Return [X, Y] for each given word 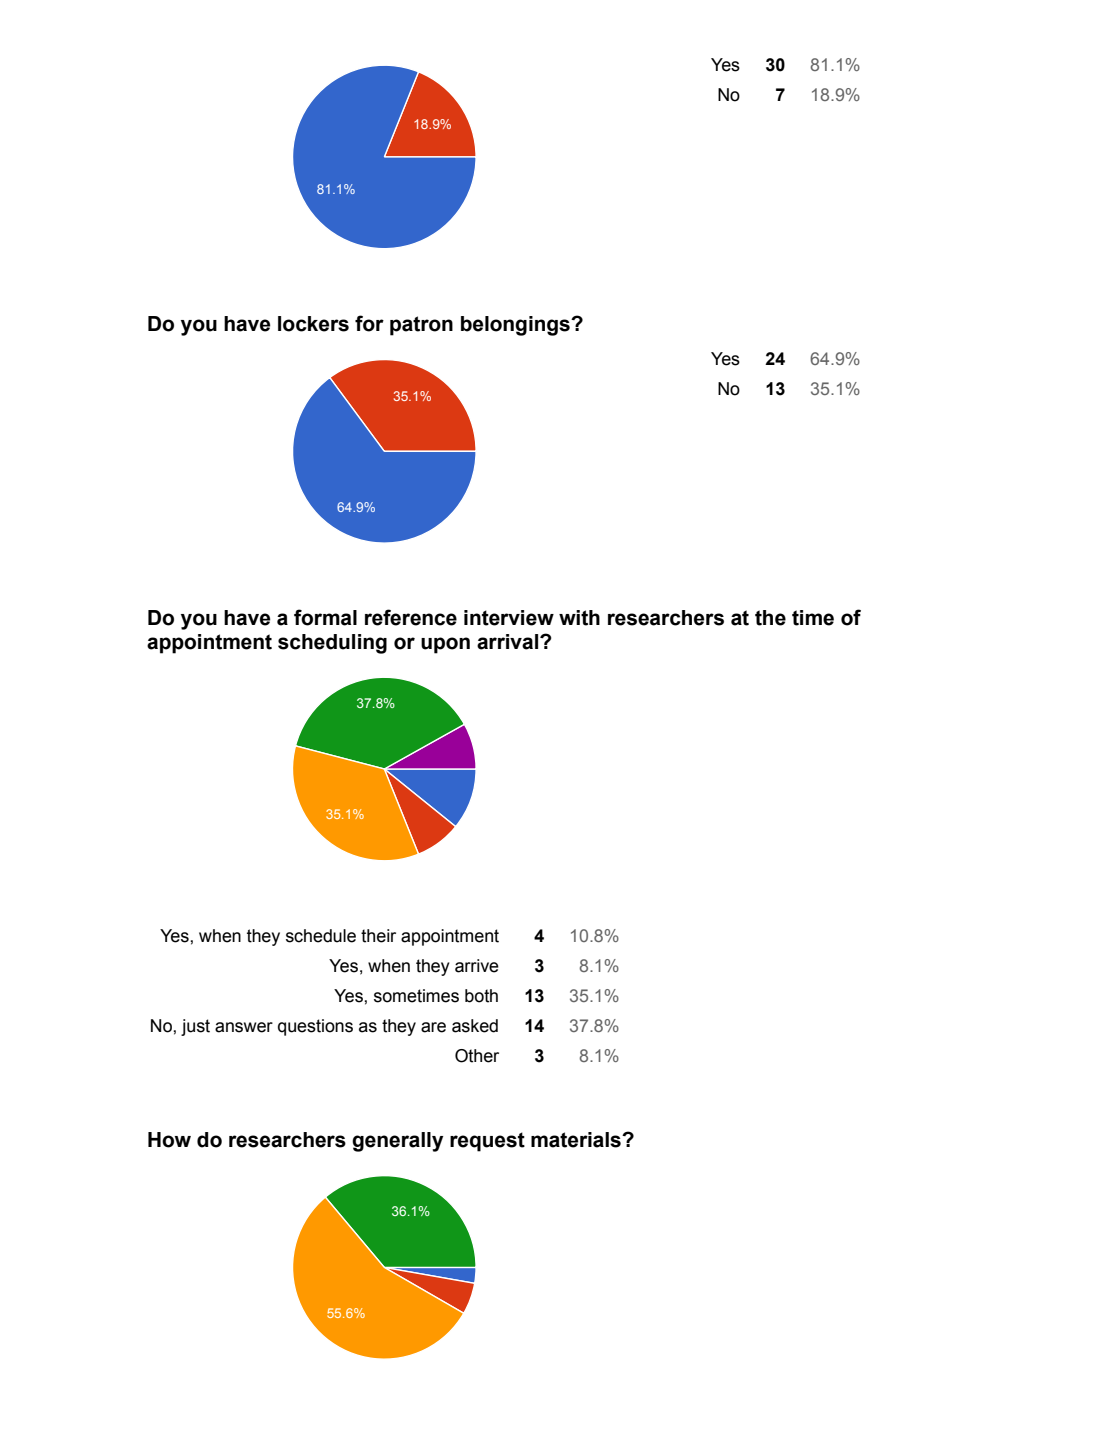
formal [325, 617]
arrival [509, 642]
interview [509, 618]
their [378, 936]
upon [445, 645]
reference [411, 617]
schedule [321, 936]
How [169, 1140]
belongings [516, 326]
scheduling [332, 644]
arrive [477, 966]
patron [421, 326]
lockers [313, 324]
